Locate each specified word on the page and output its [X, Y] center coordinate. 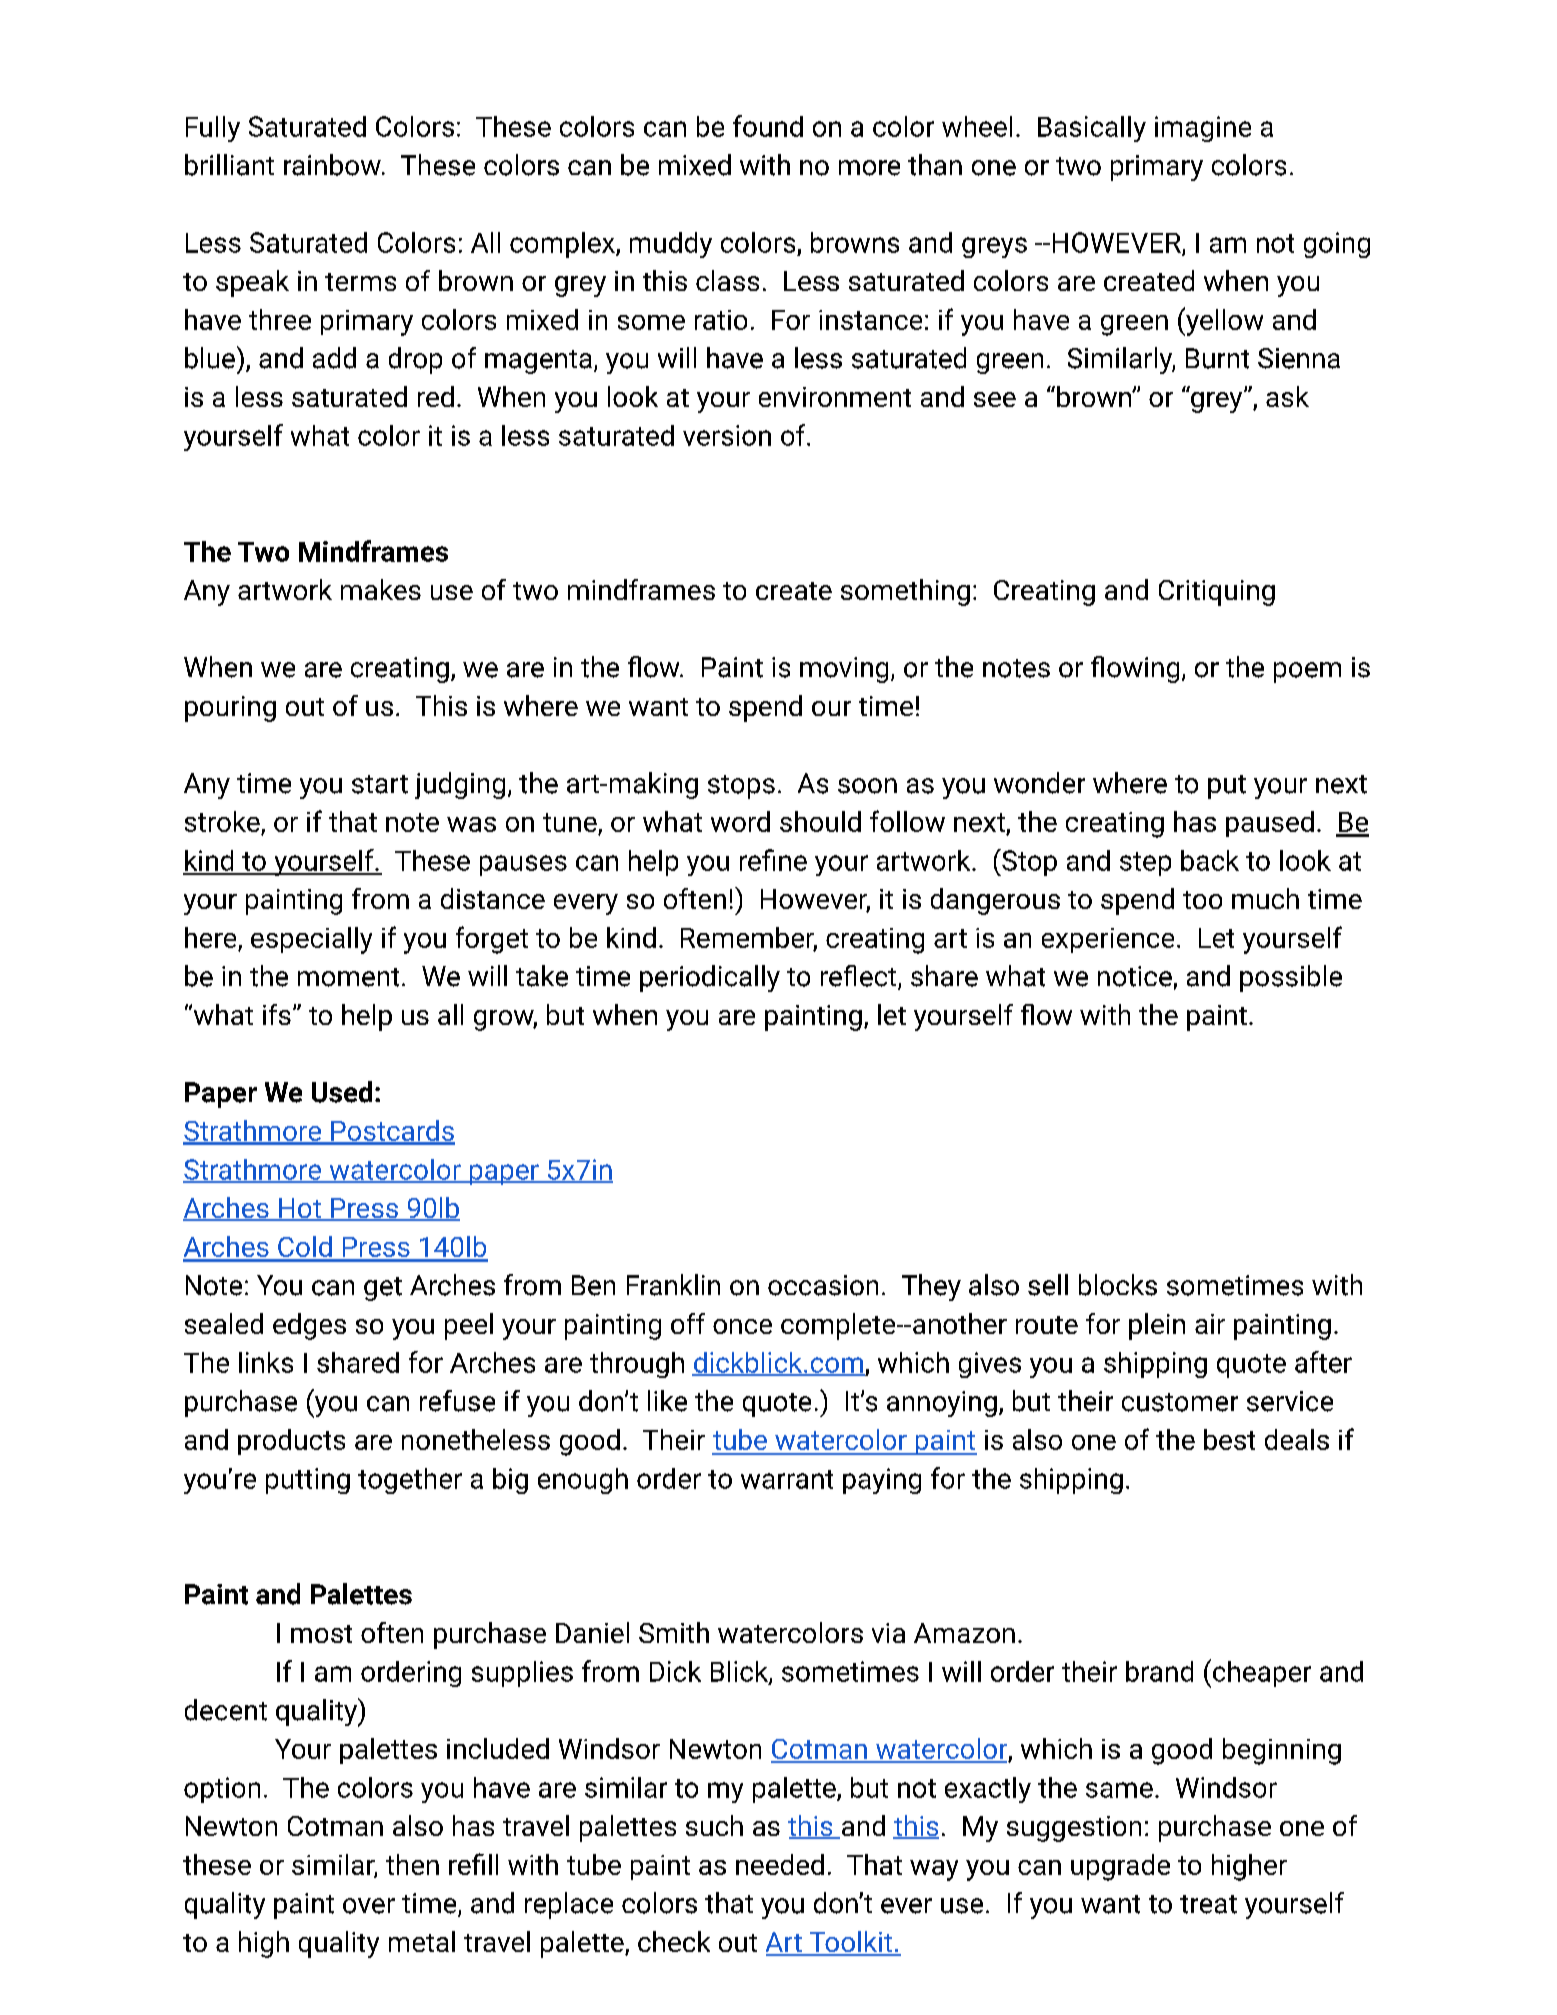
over [369, 1906]
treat [1208, 1904]
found [768, 126]
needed [780, 1864]
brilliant [229, 165]
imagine [1203, 129]
